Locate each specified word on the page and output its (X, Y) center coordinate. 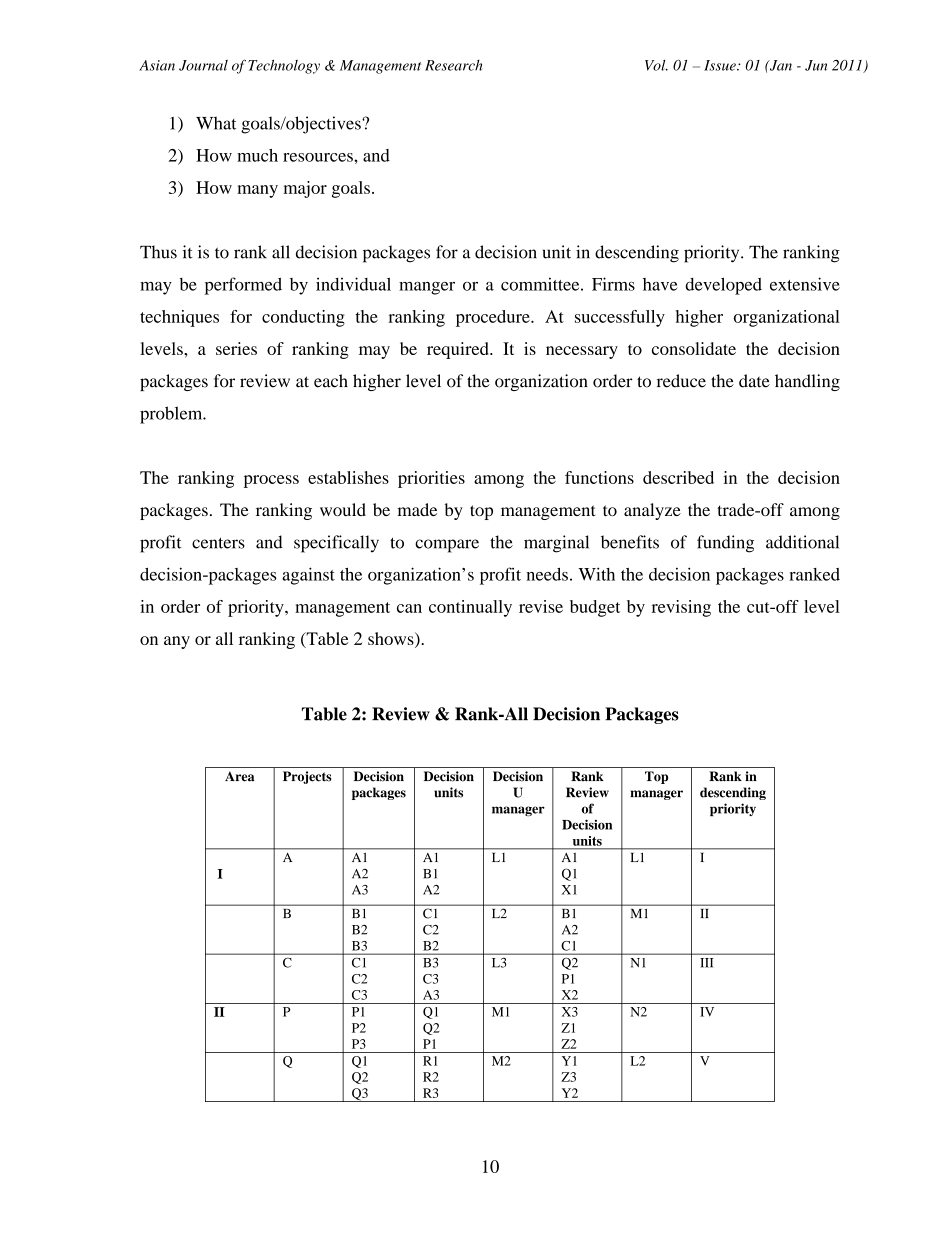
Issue (721, 65)
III (706, 963)
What (216, 123)
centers (218, 543)
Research (453, 65)
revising (681, 608)
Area (239, 776)
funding (725, 544)
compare (447, 546)
